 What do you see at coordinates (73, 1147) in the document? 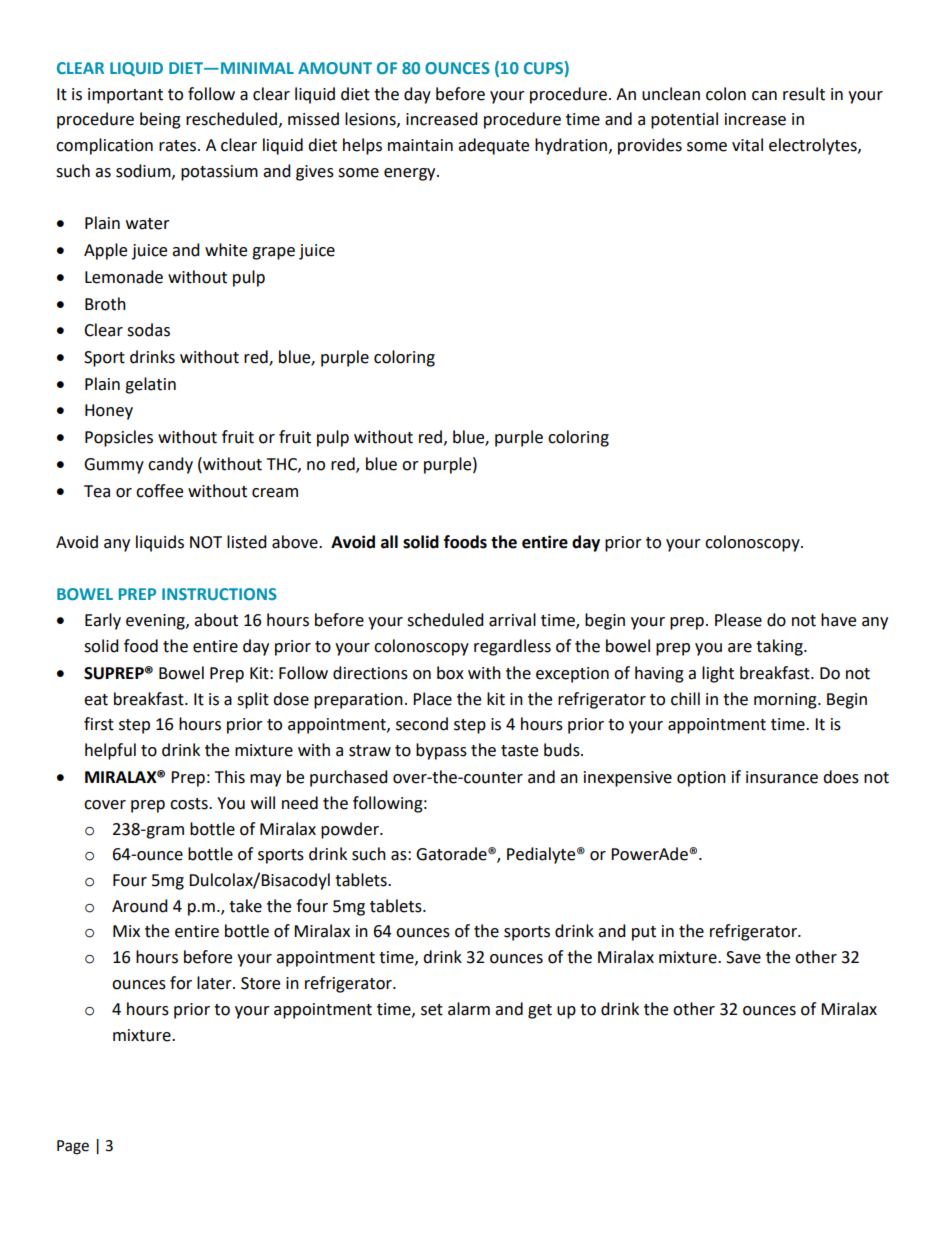
I see `Page` at bounding box center [73, 1147].
